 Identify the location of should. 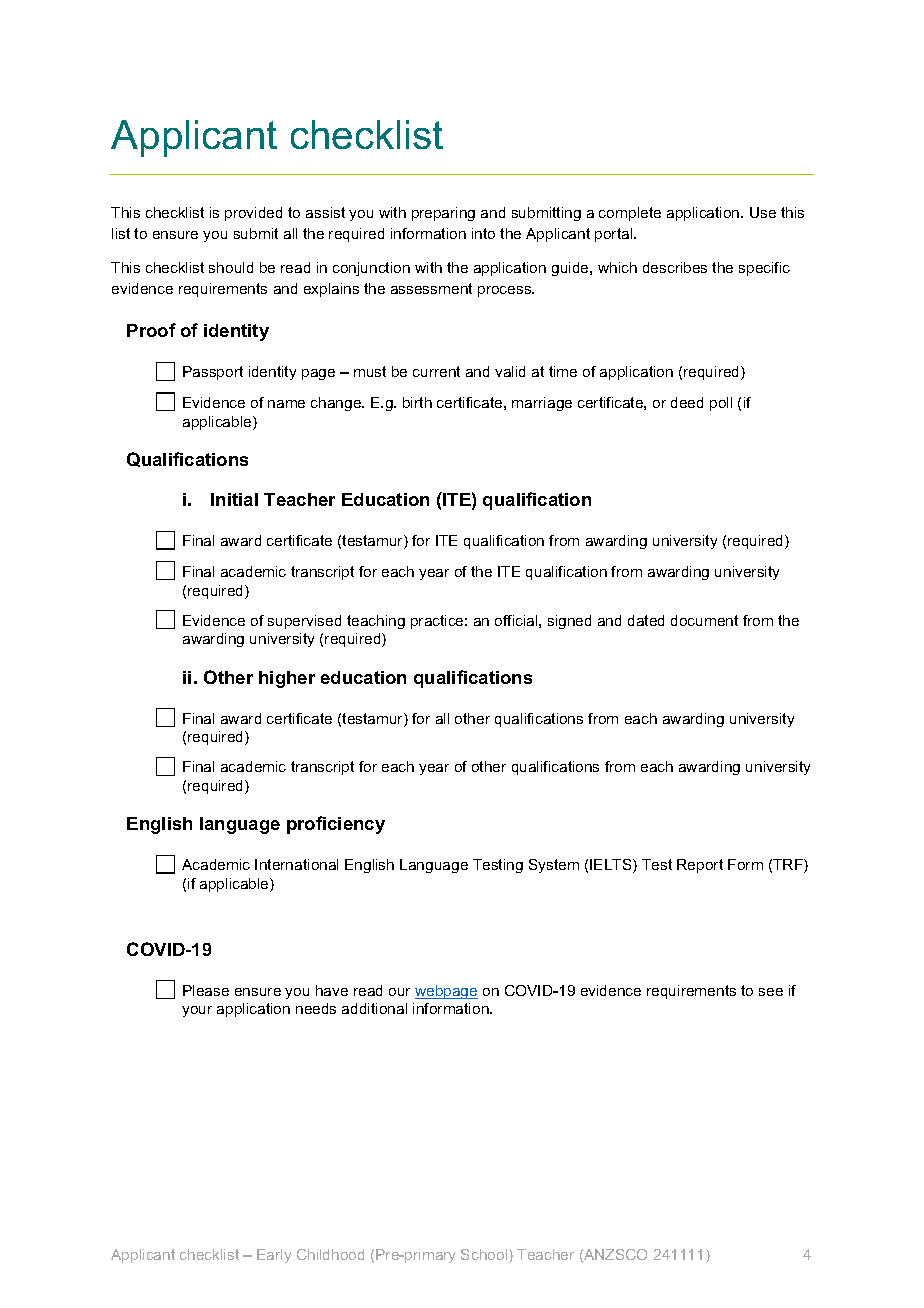
(231, 267).
